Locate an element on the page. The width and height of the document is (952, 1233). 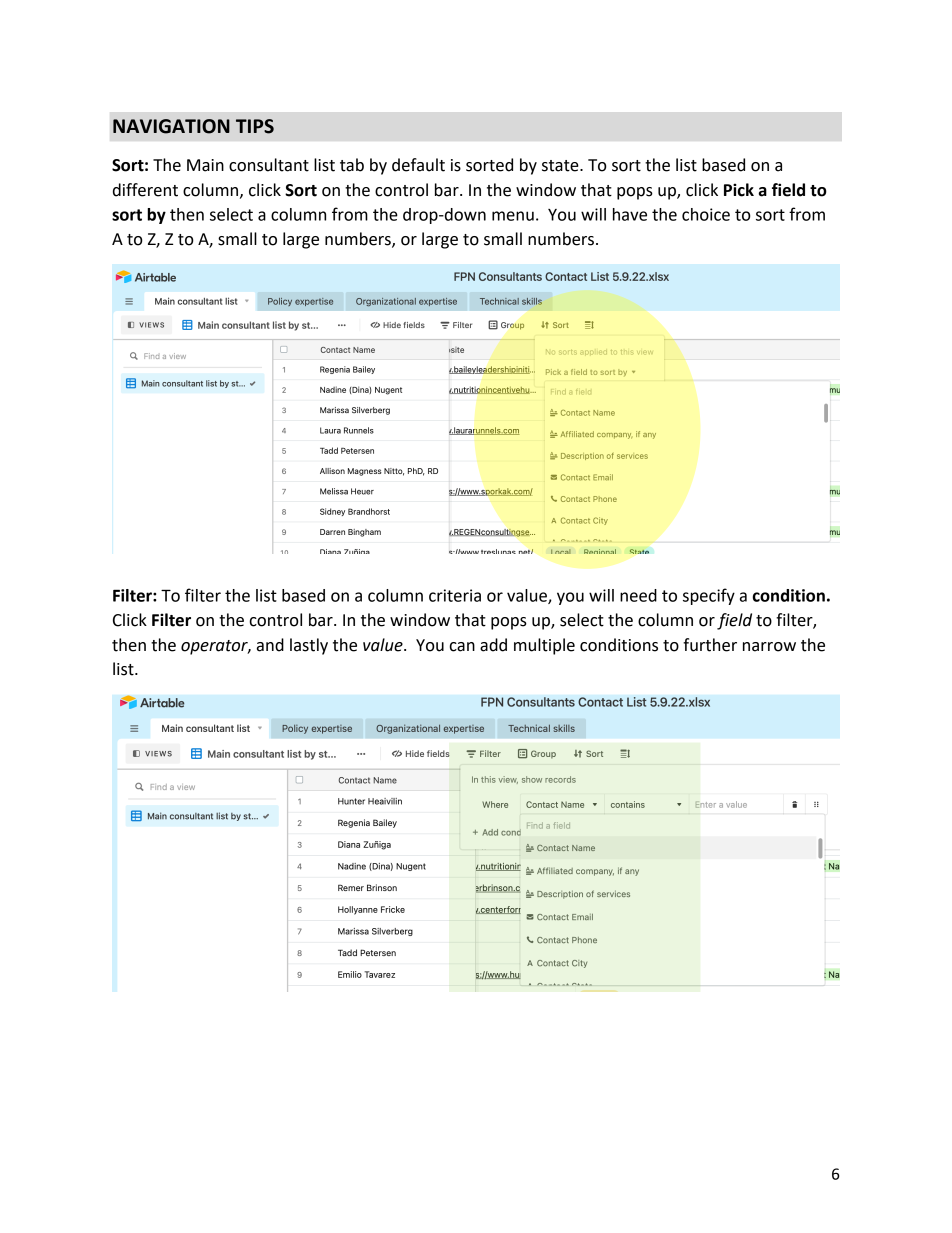
menu is located at coordinates (513, 216).
